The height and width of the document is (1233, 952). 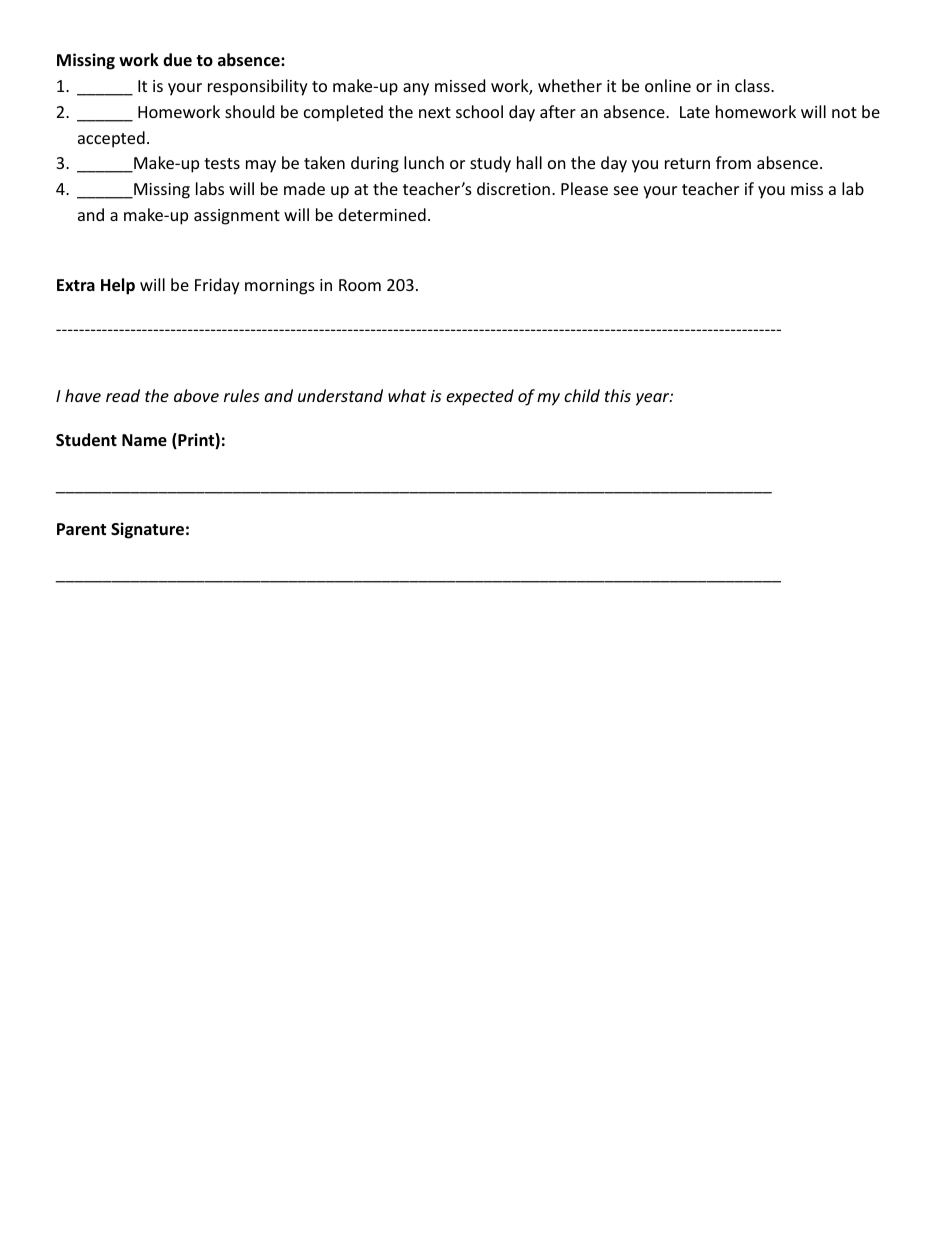 I want to click on child, so click(x=582, y=395).
